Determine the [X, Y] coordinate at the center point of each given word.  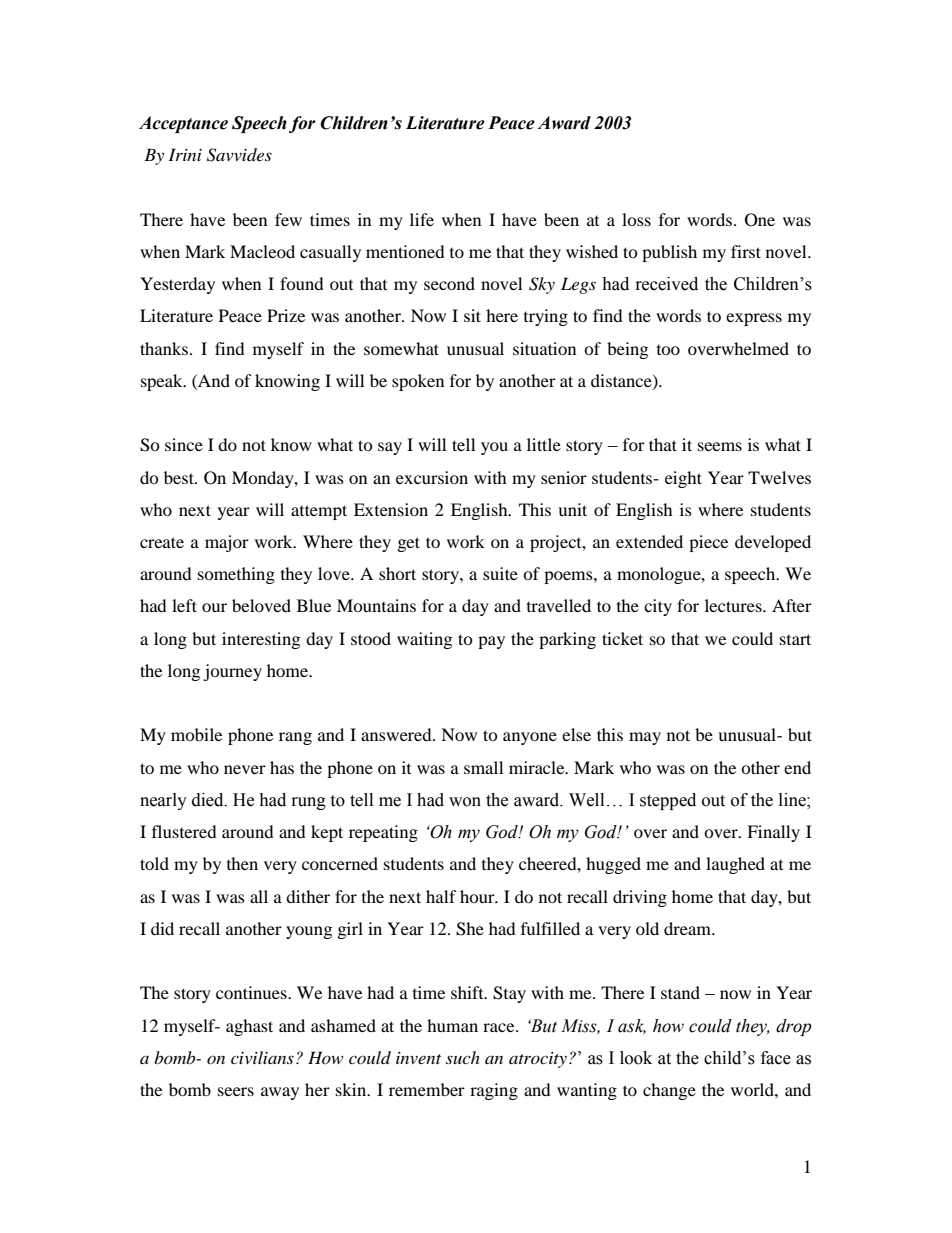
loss [636, 219]
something [236, 575]
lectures [734, 605]
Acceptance [183, 124]
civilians [262, 1057]
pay [491, 642]
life [422, 219]
